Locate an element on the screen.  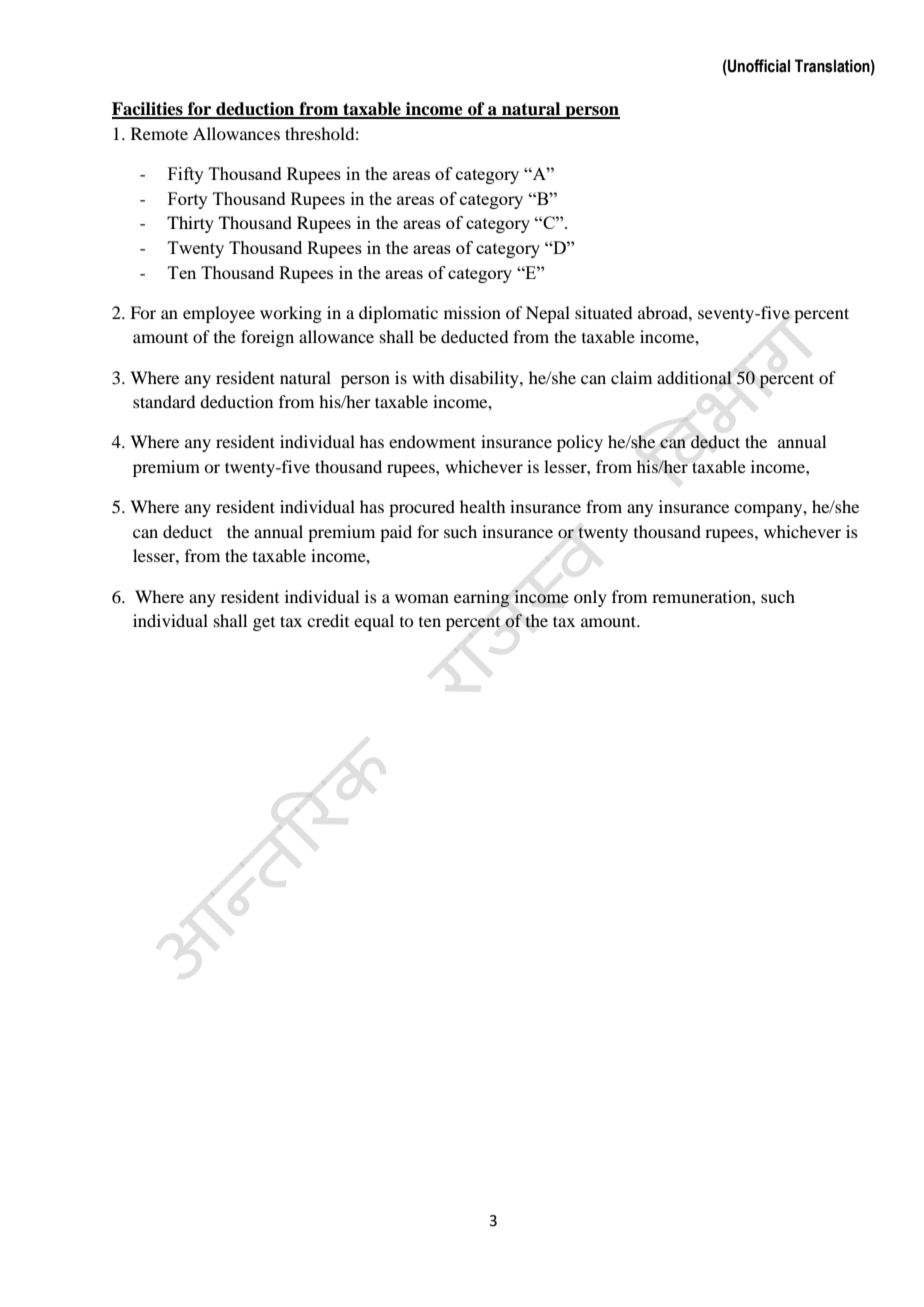
earning is located at coordinates (482, 598).
